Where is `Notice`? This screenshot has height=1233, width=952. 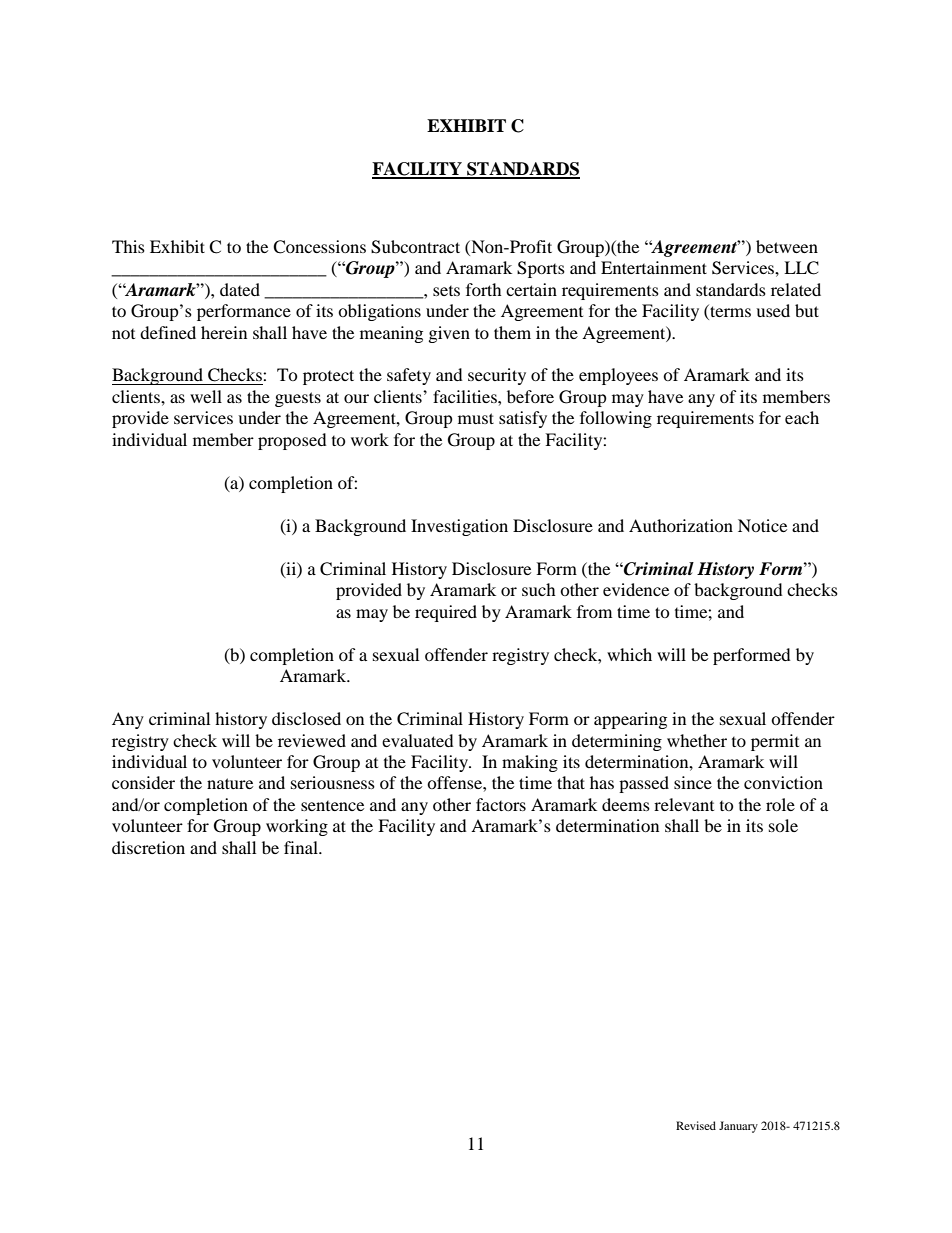
Notice is located at coordinates (762, 525).
